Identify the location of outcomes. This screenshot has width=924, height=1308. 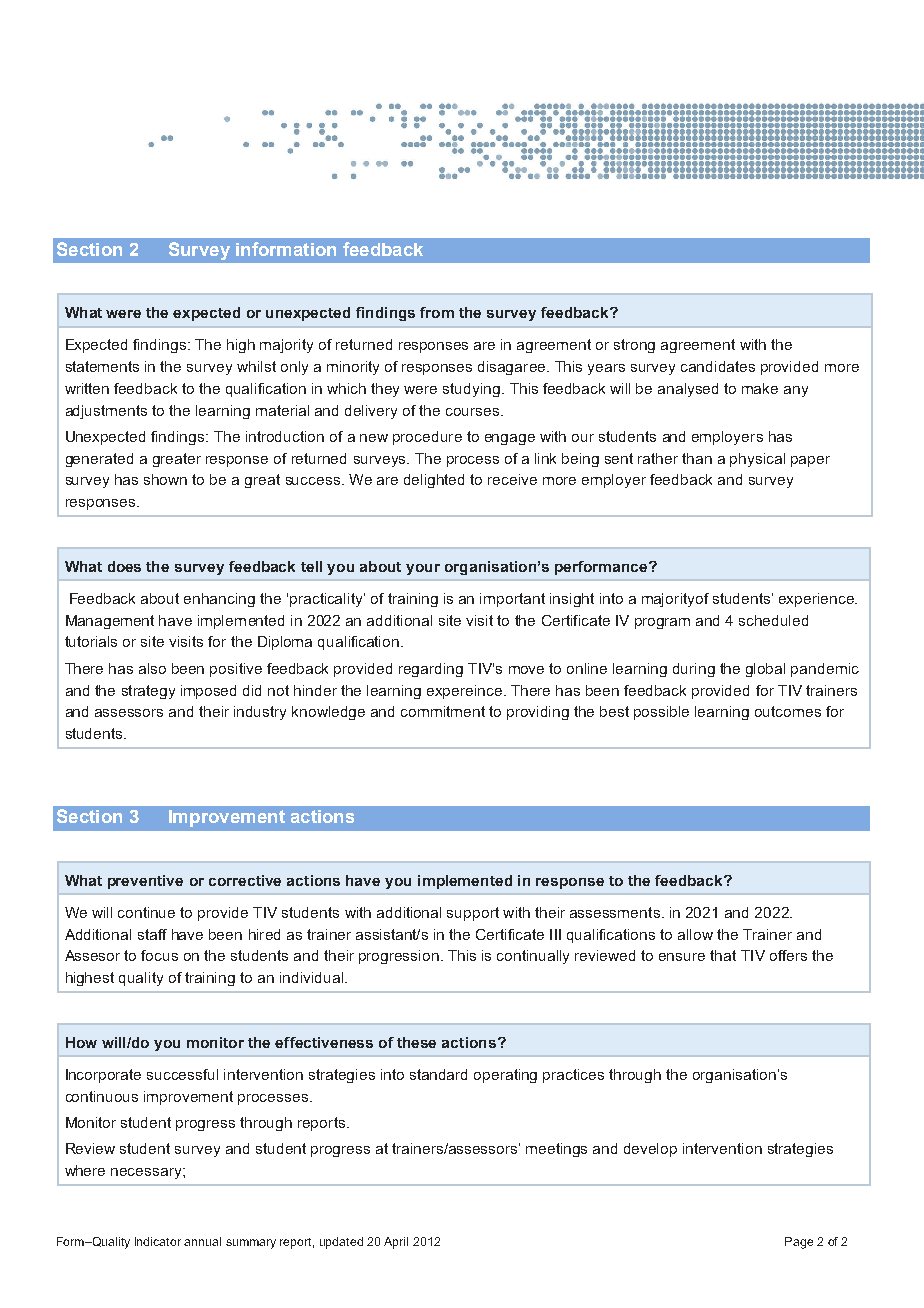
(788, 711).
